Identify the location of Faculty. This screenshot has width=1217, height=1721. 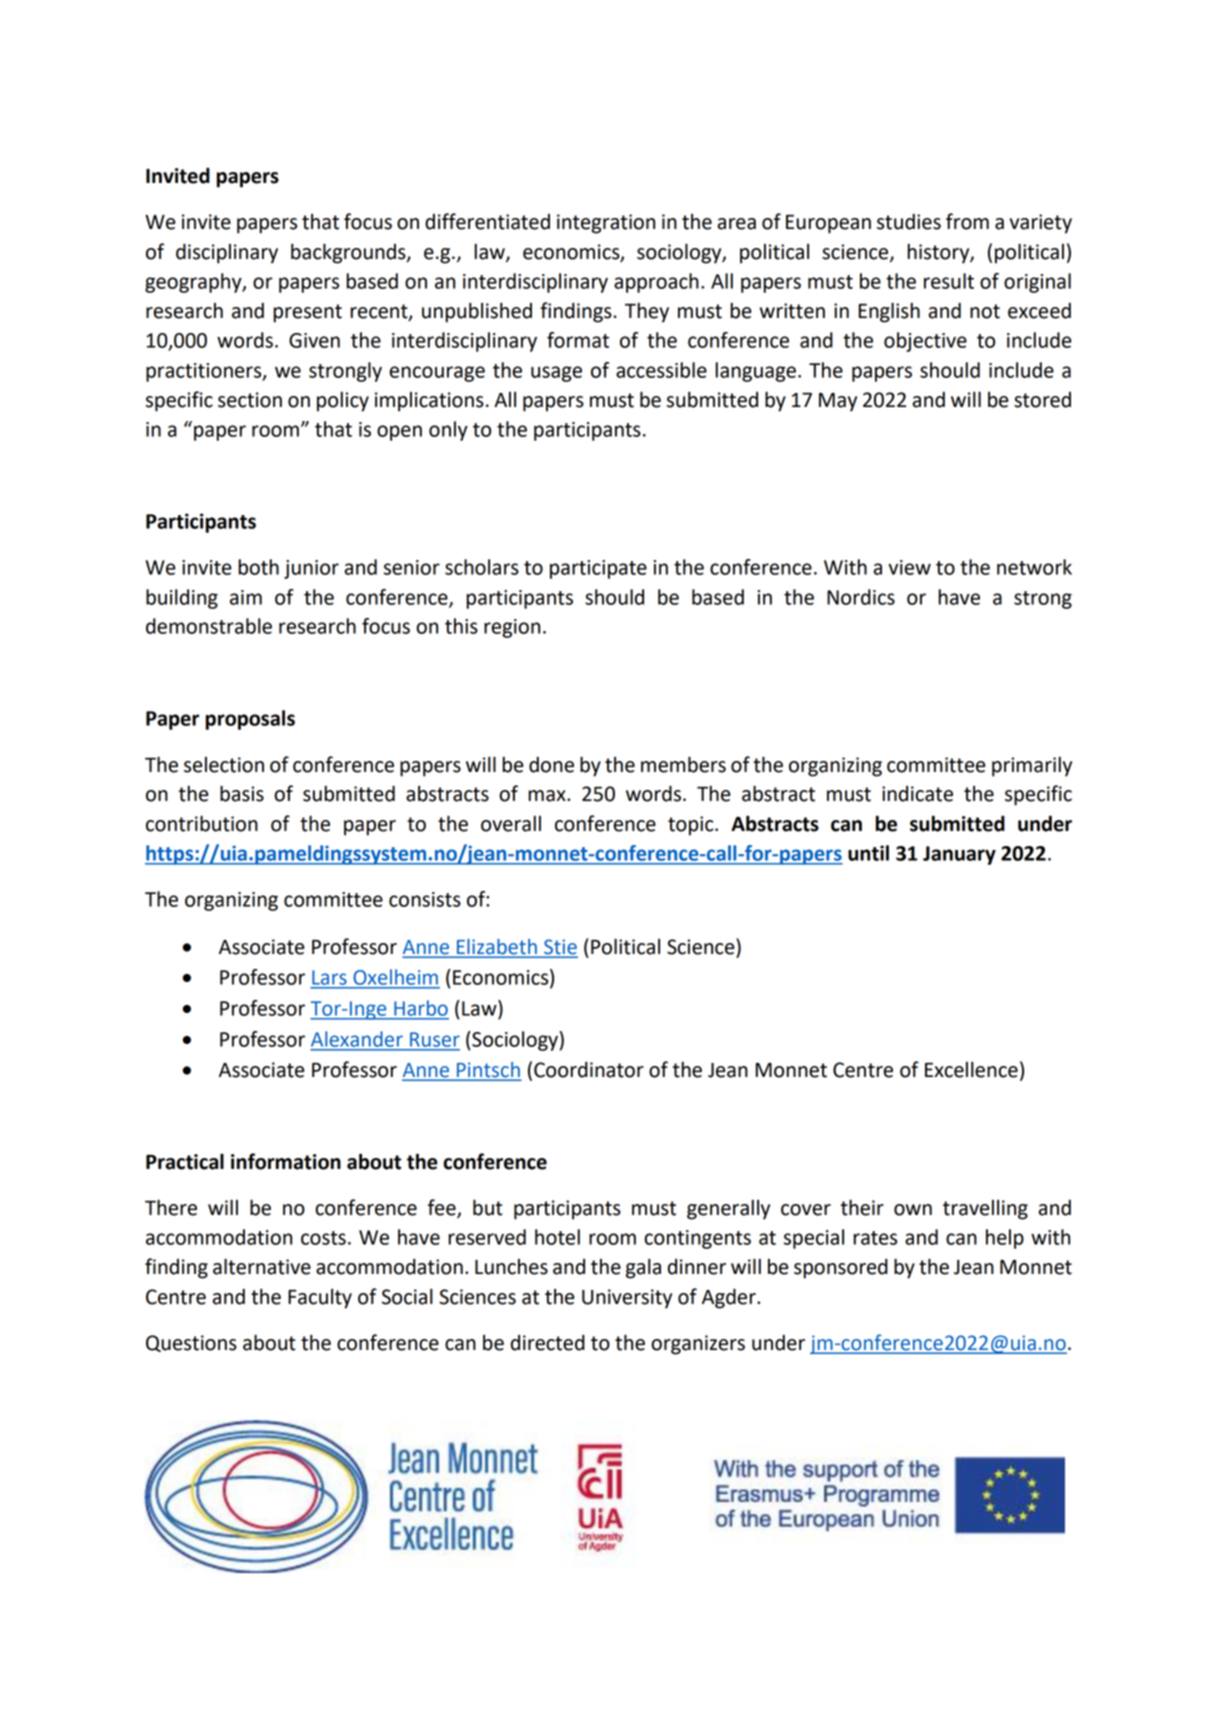
(320, 1299).
